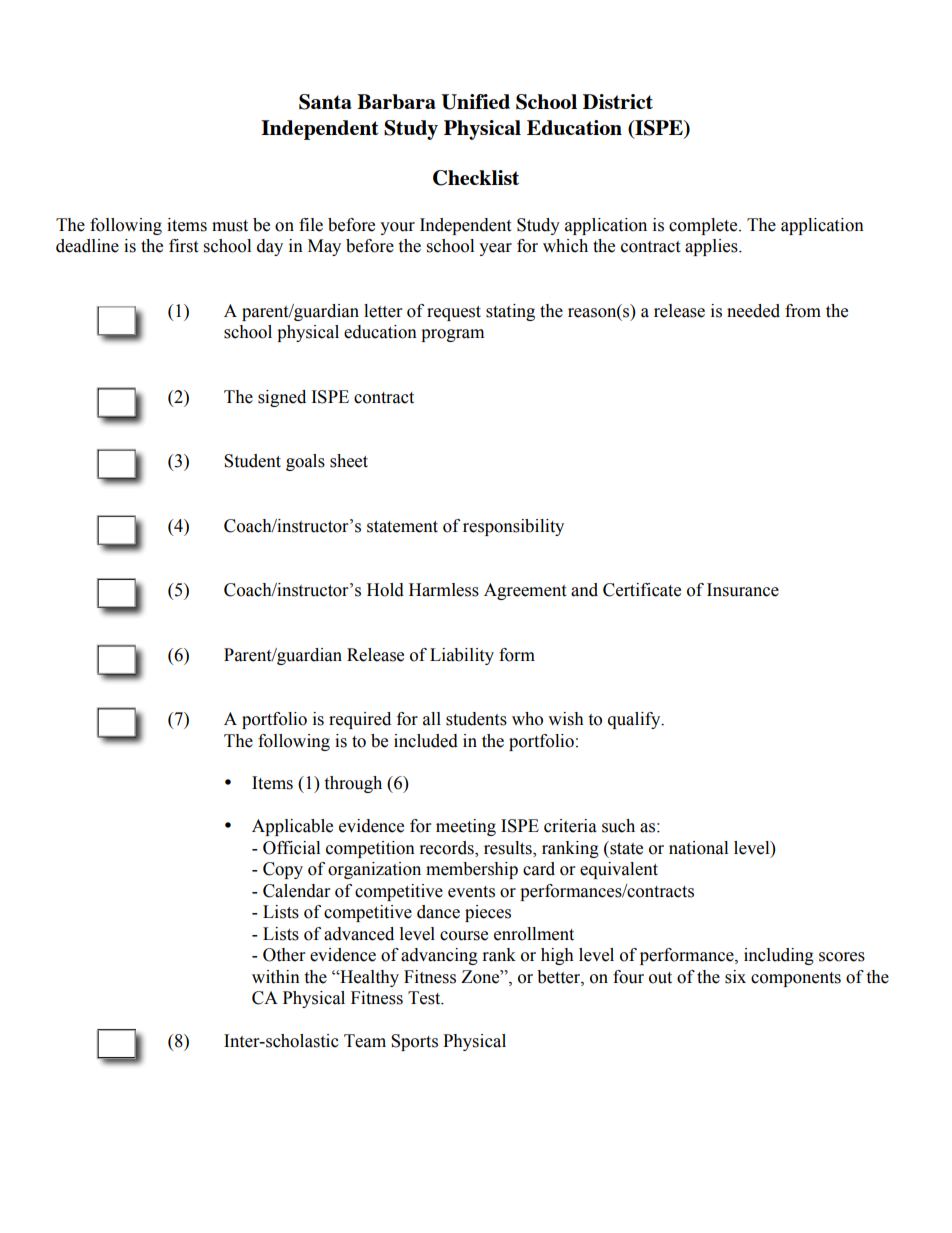  Describe the element at coordinates (425, 998) in the image. I see `Test` at that location.
